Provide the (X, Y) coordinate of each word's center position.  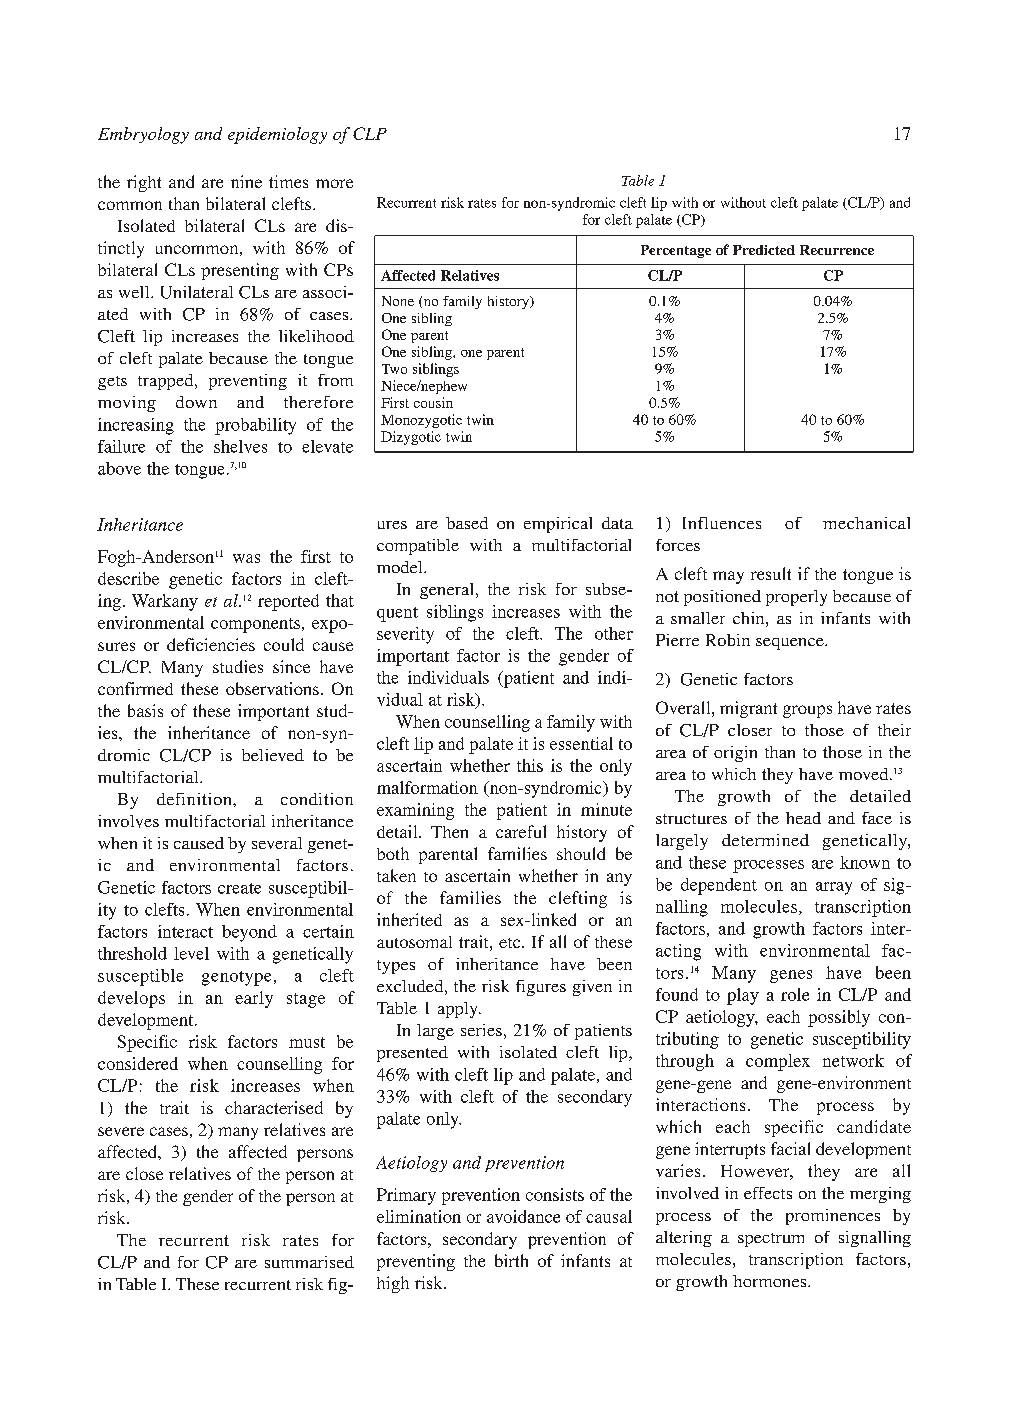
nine (246, 181)
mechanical (866, 523)
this (530, 765)
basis (145, 710)
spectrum (771, 1240)
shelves (240, 446)
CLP (370, 133)
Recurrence (837, 250)
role (795, 994)
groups (807, 711)
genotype (236, 978)
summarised (309, 1262)
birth (511, 1260)
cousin (433, 402)
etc (511, 943)
